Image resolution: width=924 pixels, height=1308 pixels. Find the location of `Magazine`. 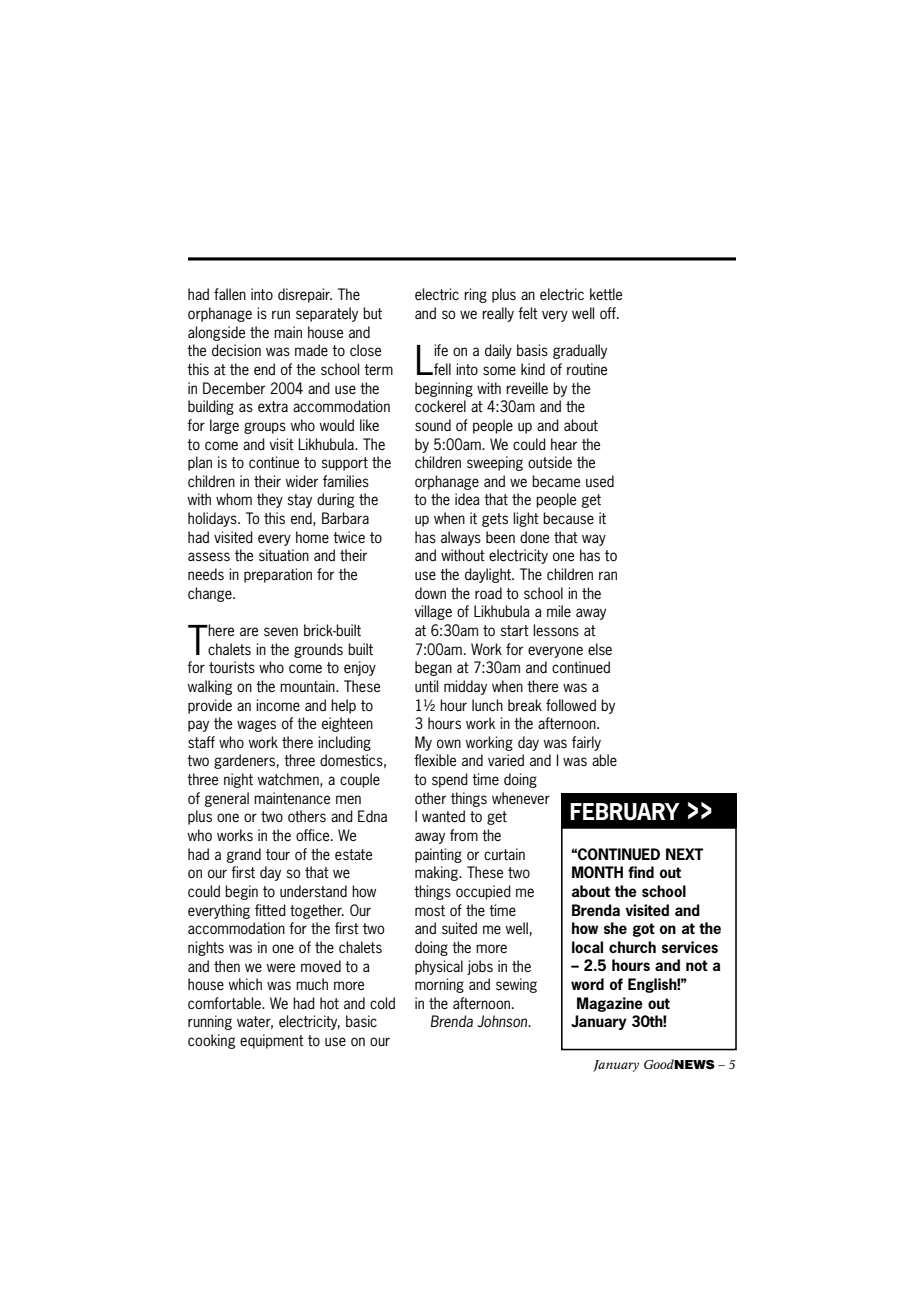

Magazine is located at coordinates (610, 1004).
